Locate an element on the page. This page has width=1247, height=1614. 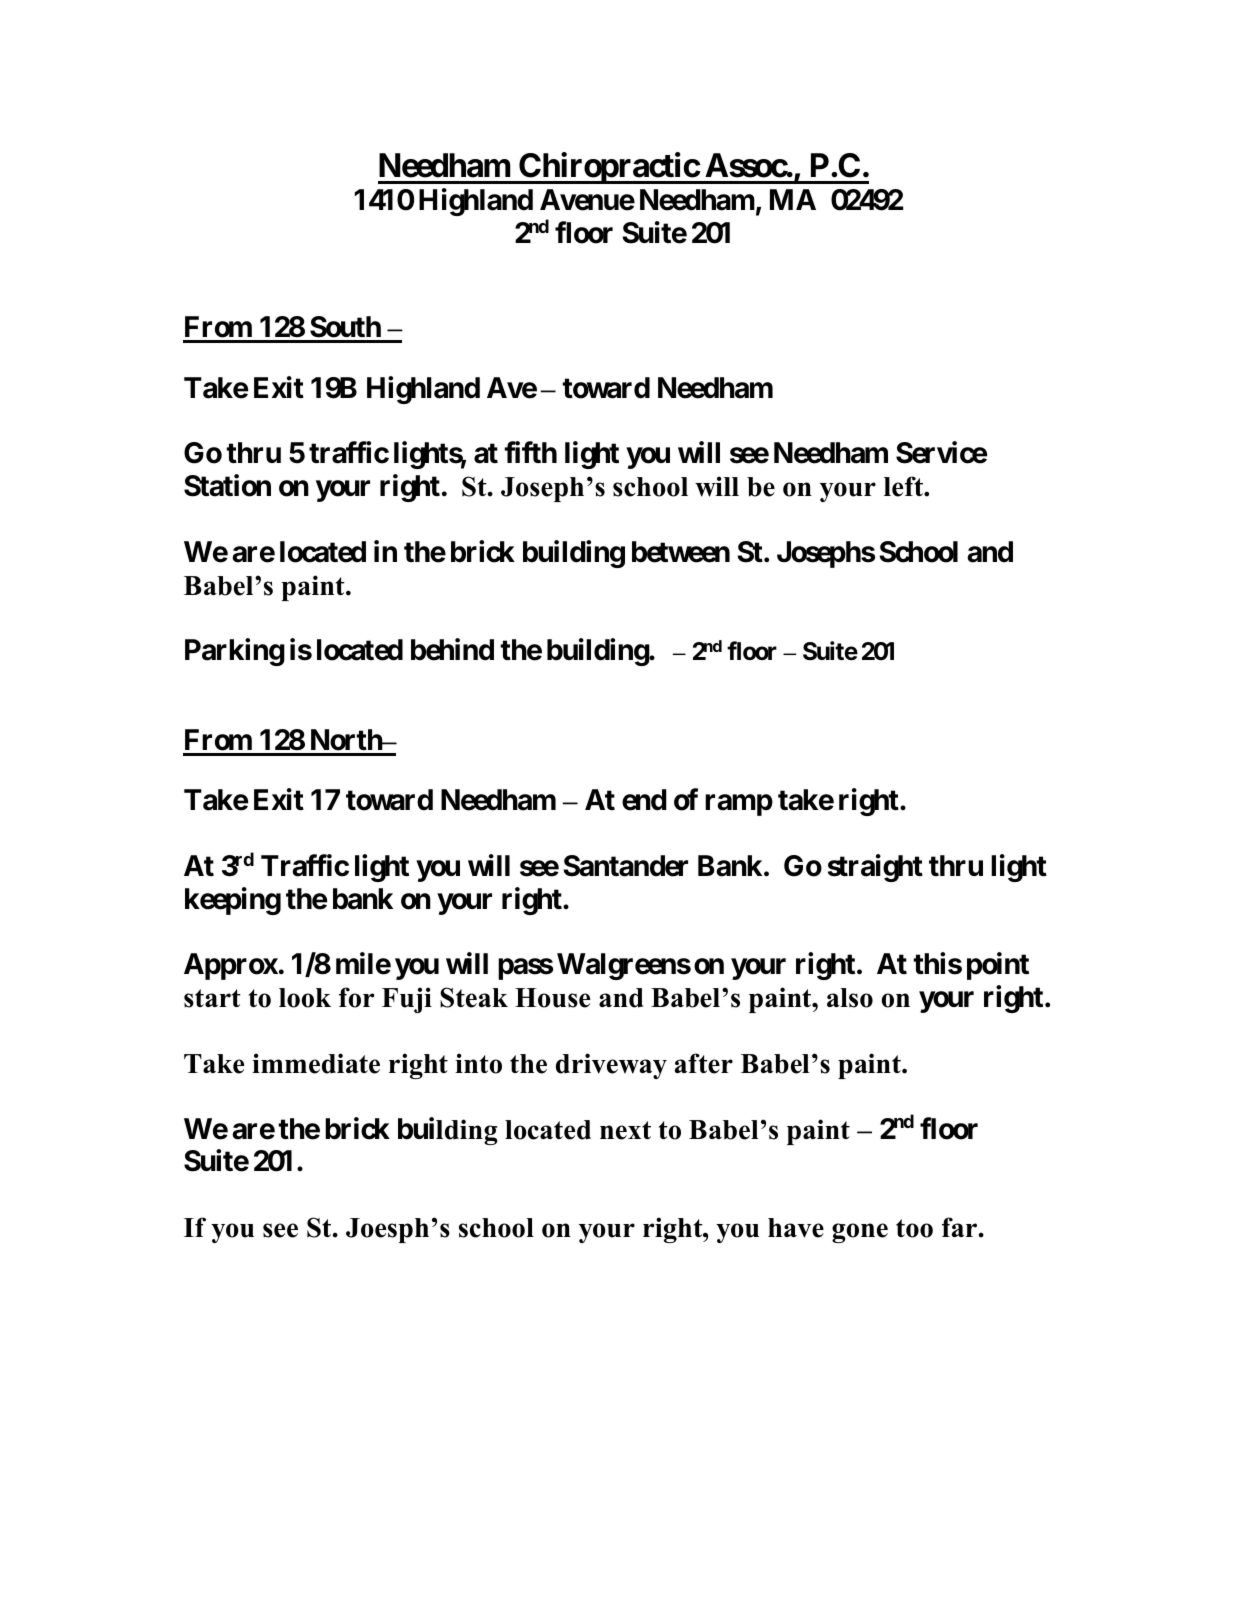
left is located at coordinates (904, 486).
